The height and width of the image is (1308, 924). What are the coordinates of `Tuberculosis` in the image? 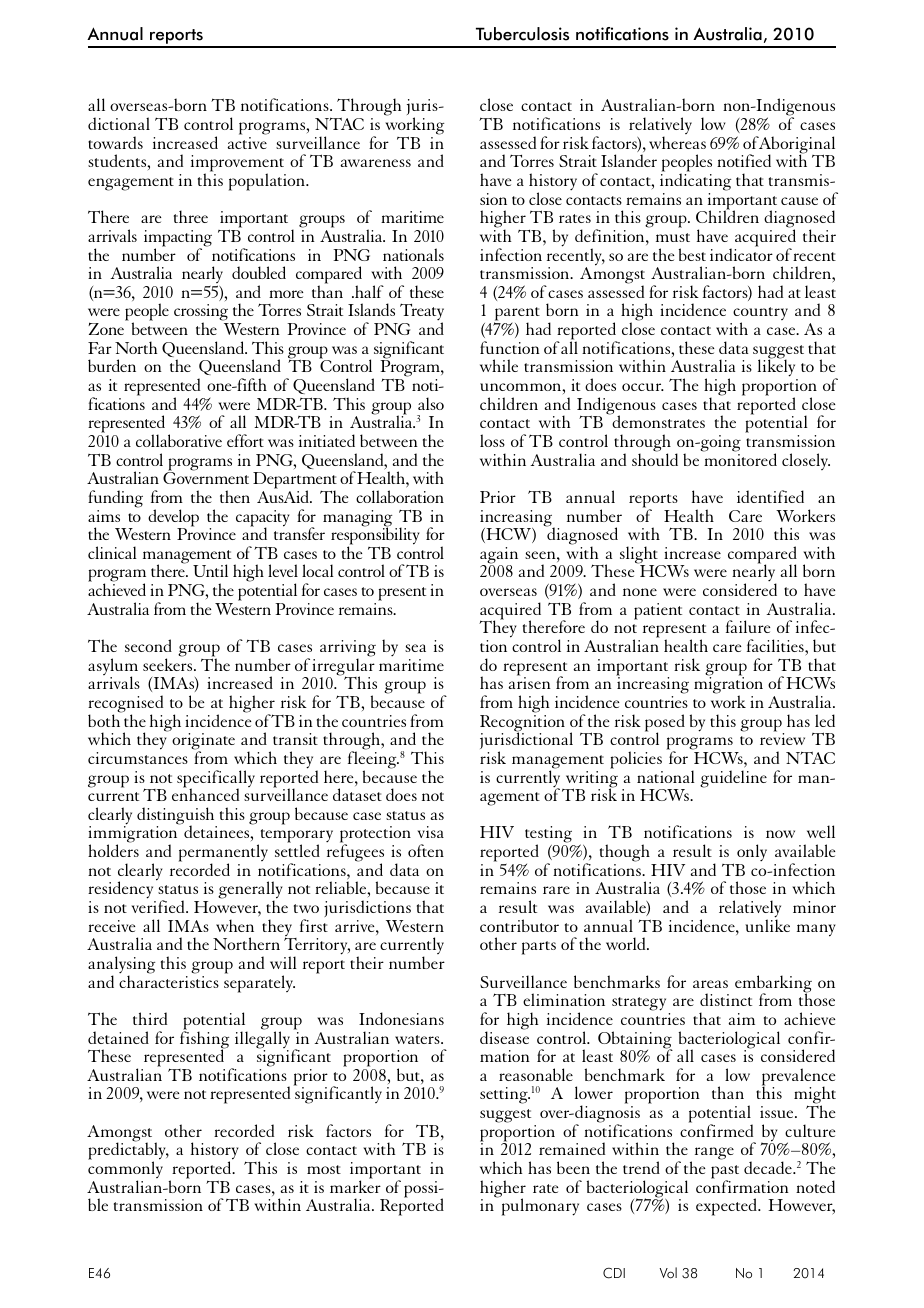 It's located at (522, 34).
